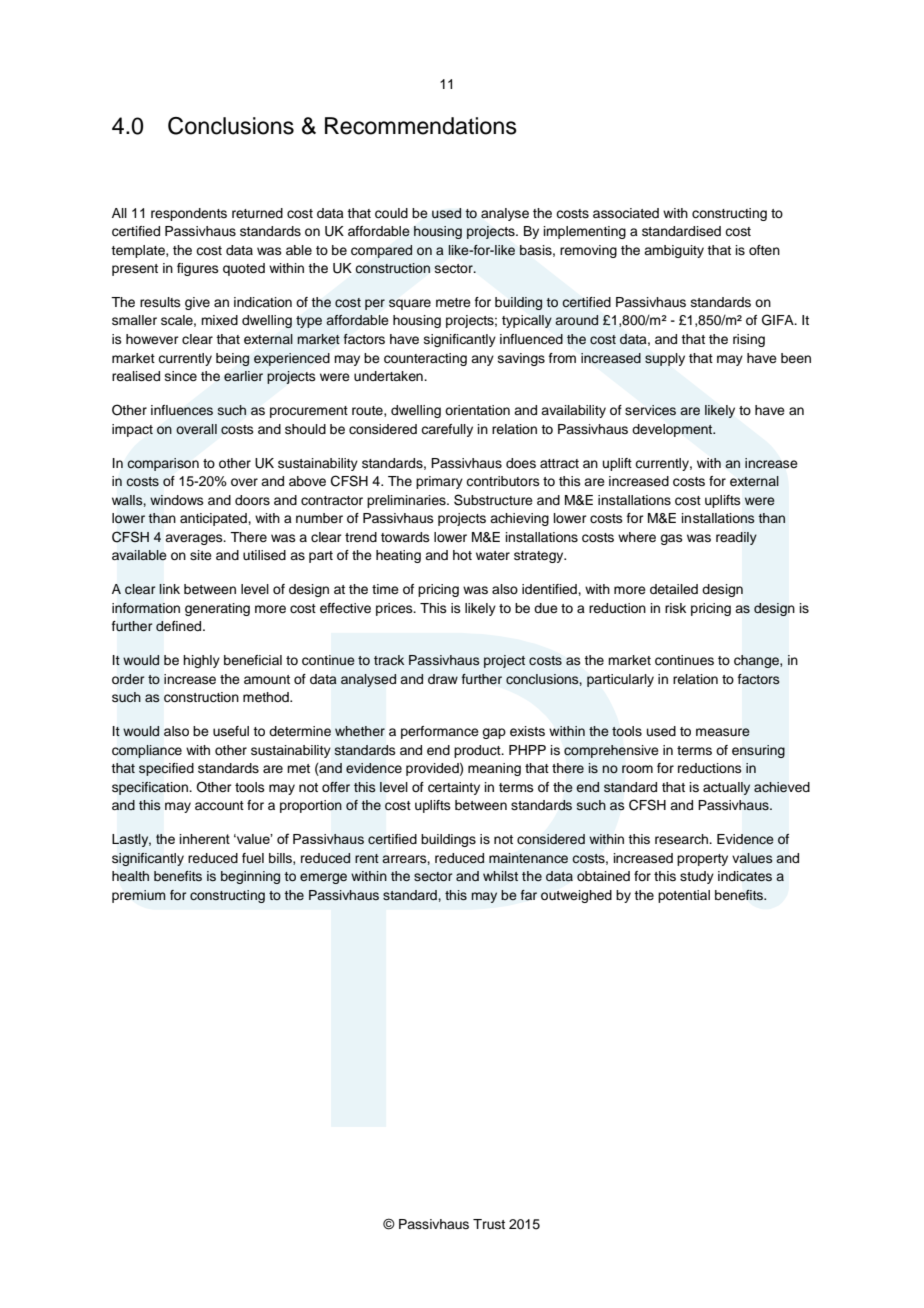 The height and width of the screenshot is (1308, 924). Describe the element at coordinates (529, 895) in the screenshot. I see `far` at that location.
